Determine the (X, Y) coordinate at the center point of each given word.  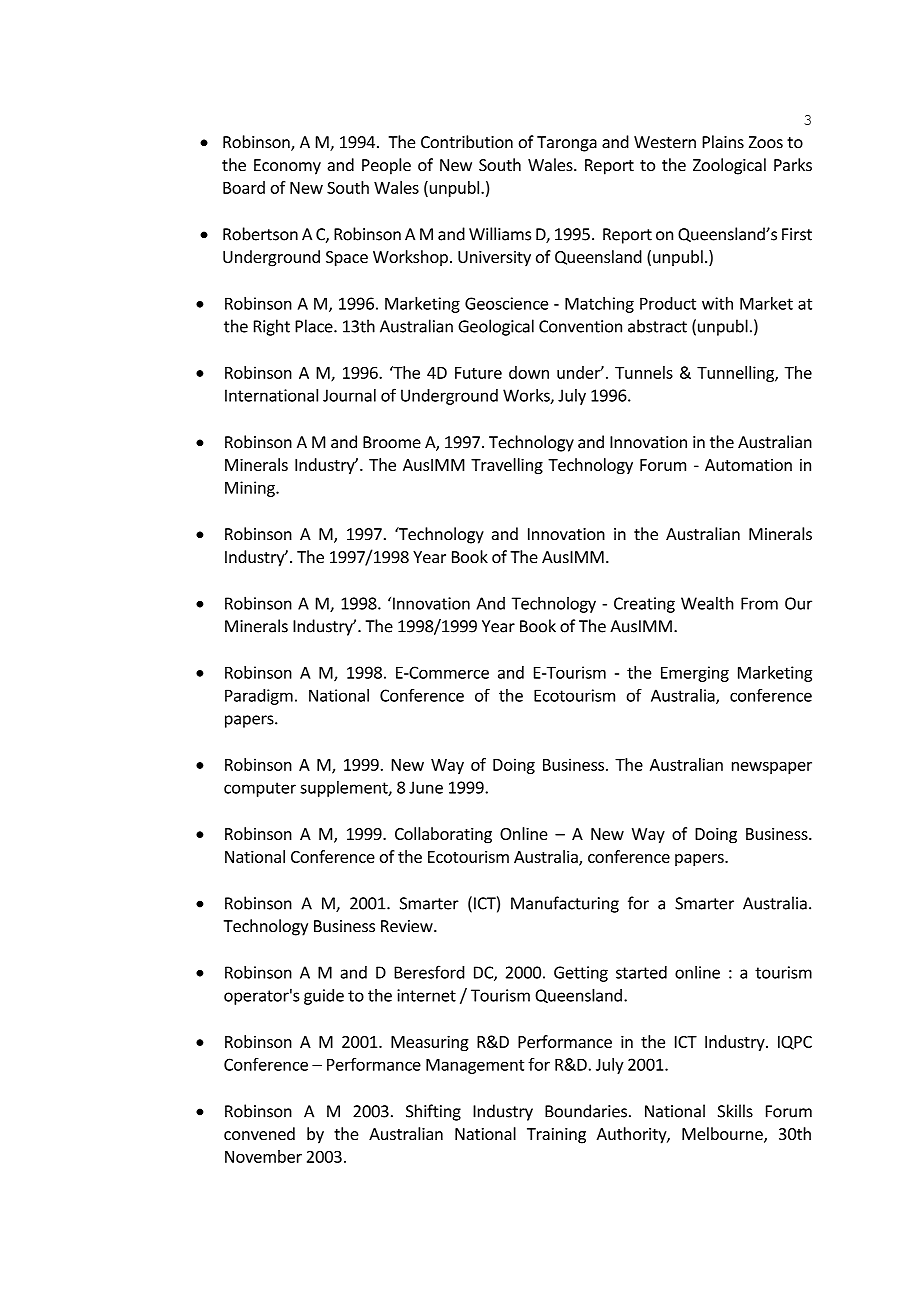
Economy (287, 167)
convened (259, 1133)
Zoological (729, 166)
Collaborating (443, 835)
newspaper (772, 768)
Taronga (567, 144)
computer (260, 789)
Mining (251, 489)
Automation (748, 465)
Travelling (507, 466)
